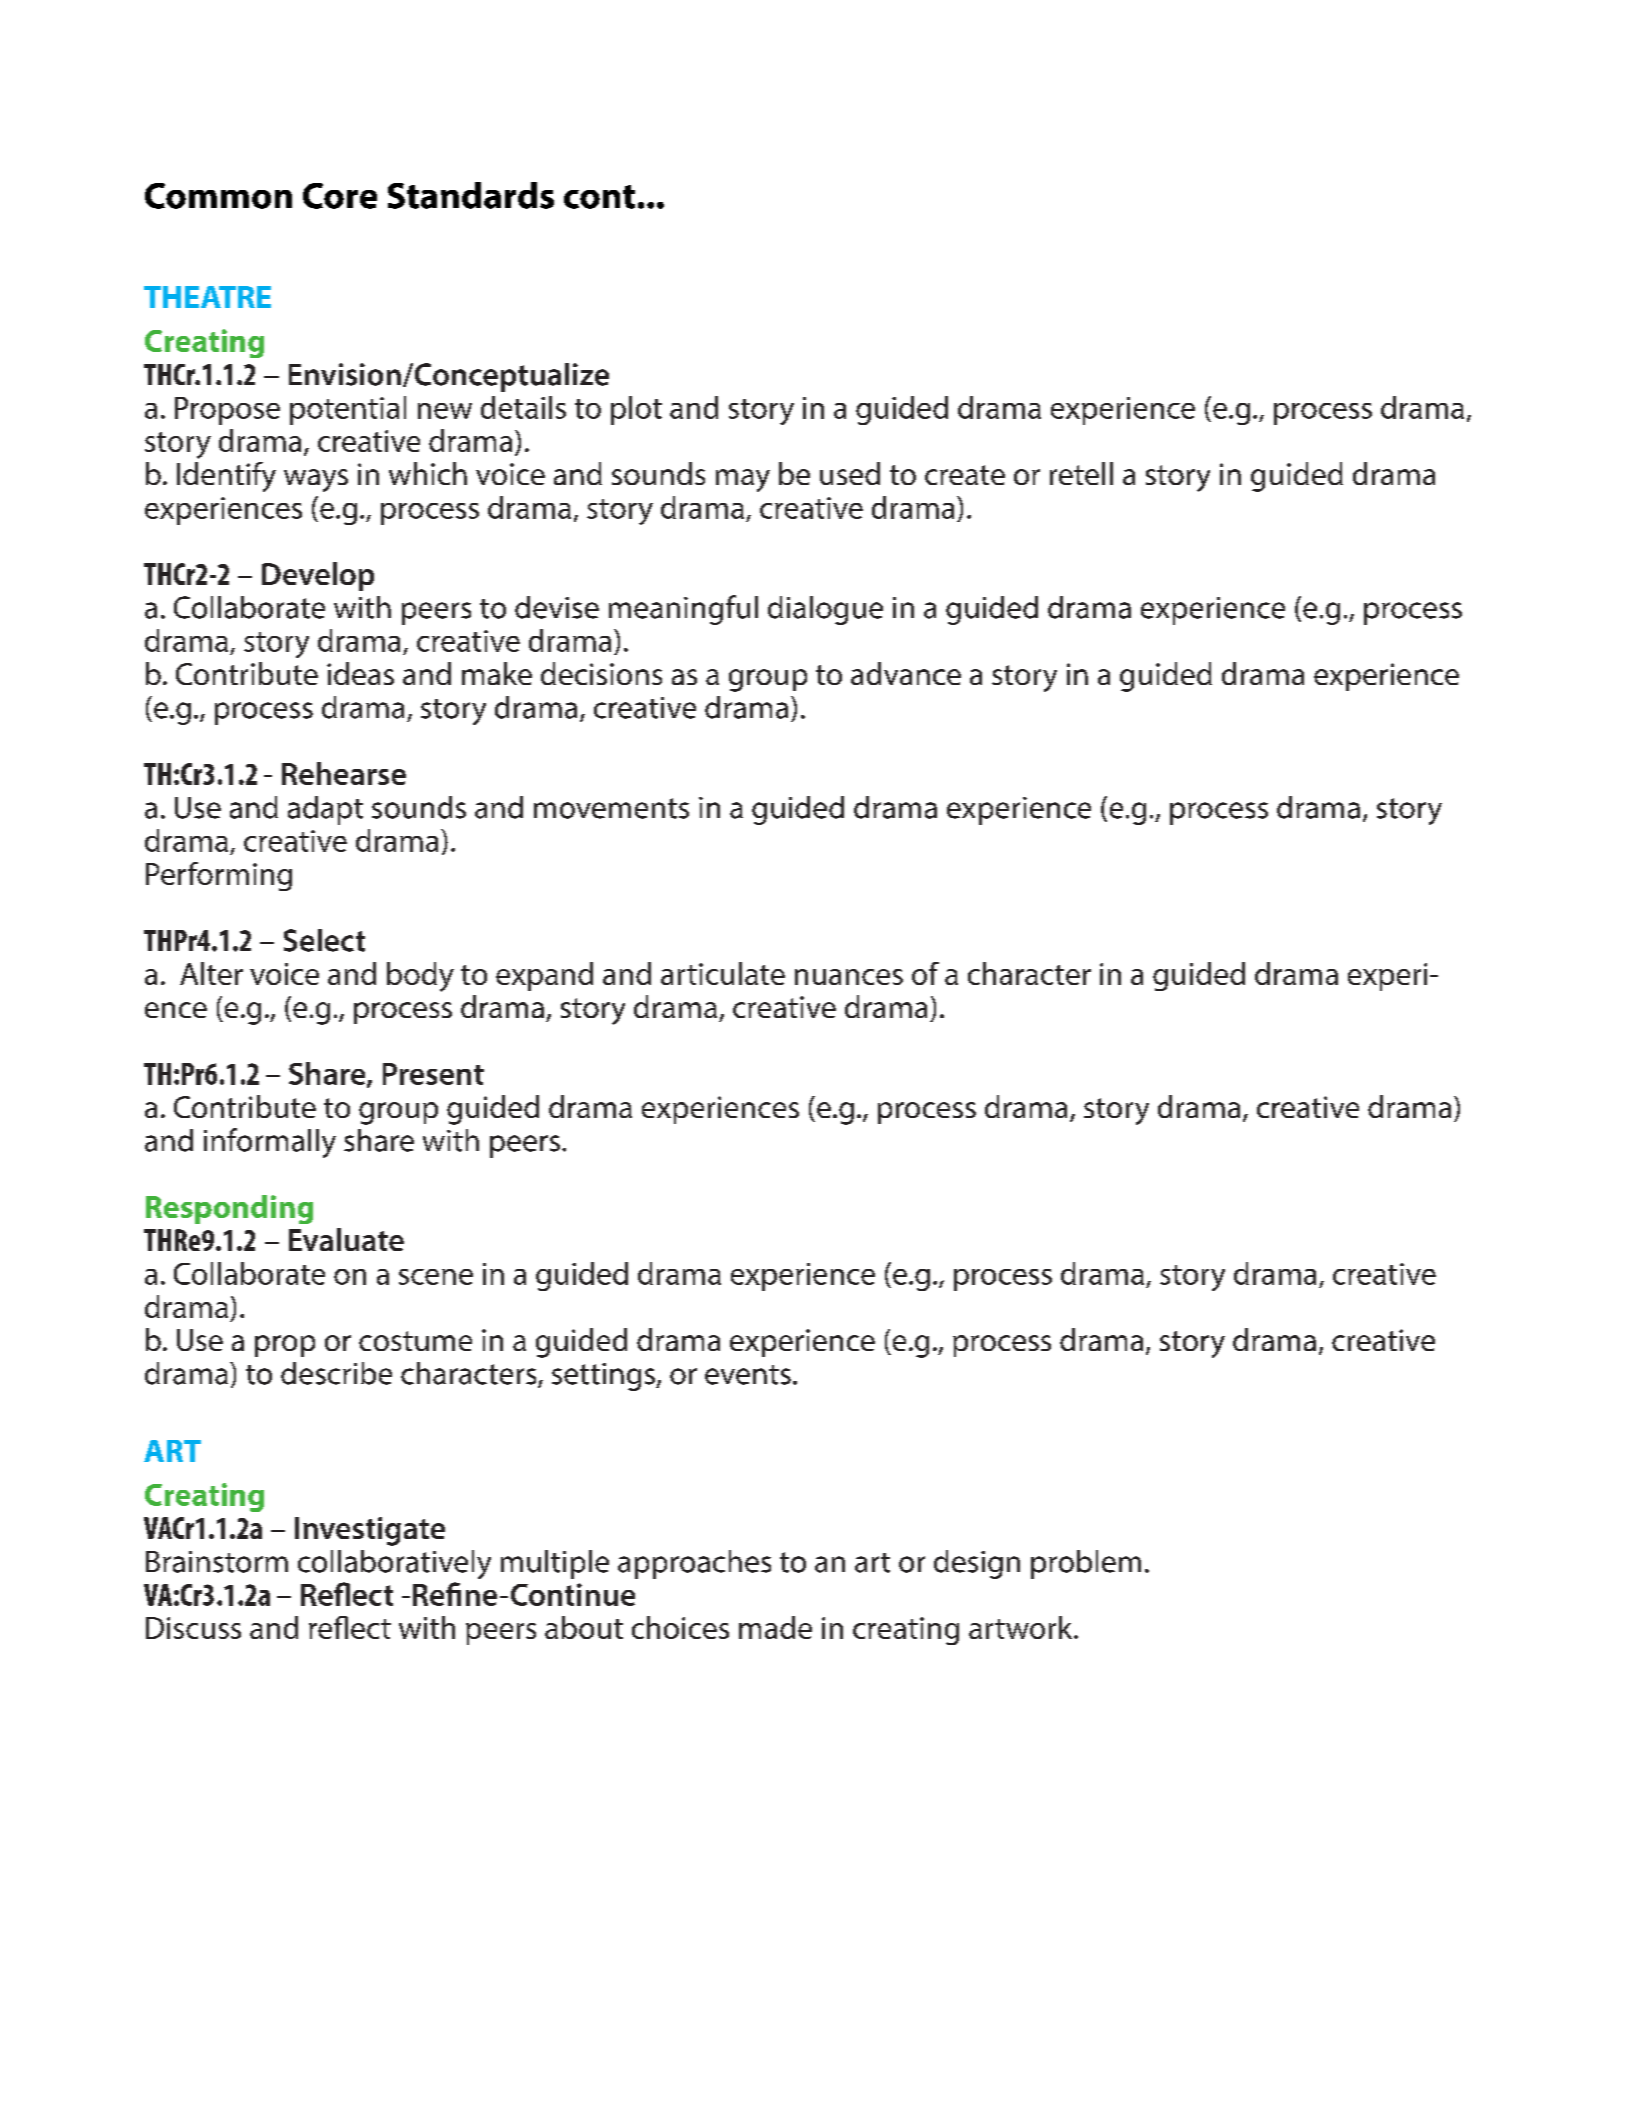  Describe the element at coordinates (849, 977) in the screenshot. I see `nuances` at that location.
